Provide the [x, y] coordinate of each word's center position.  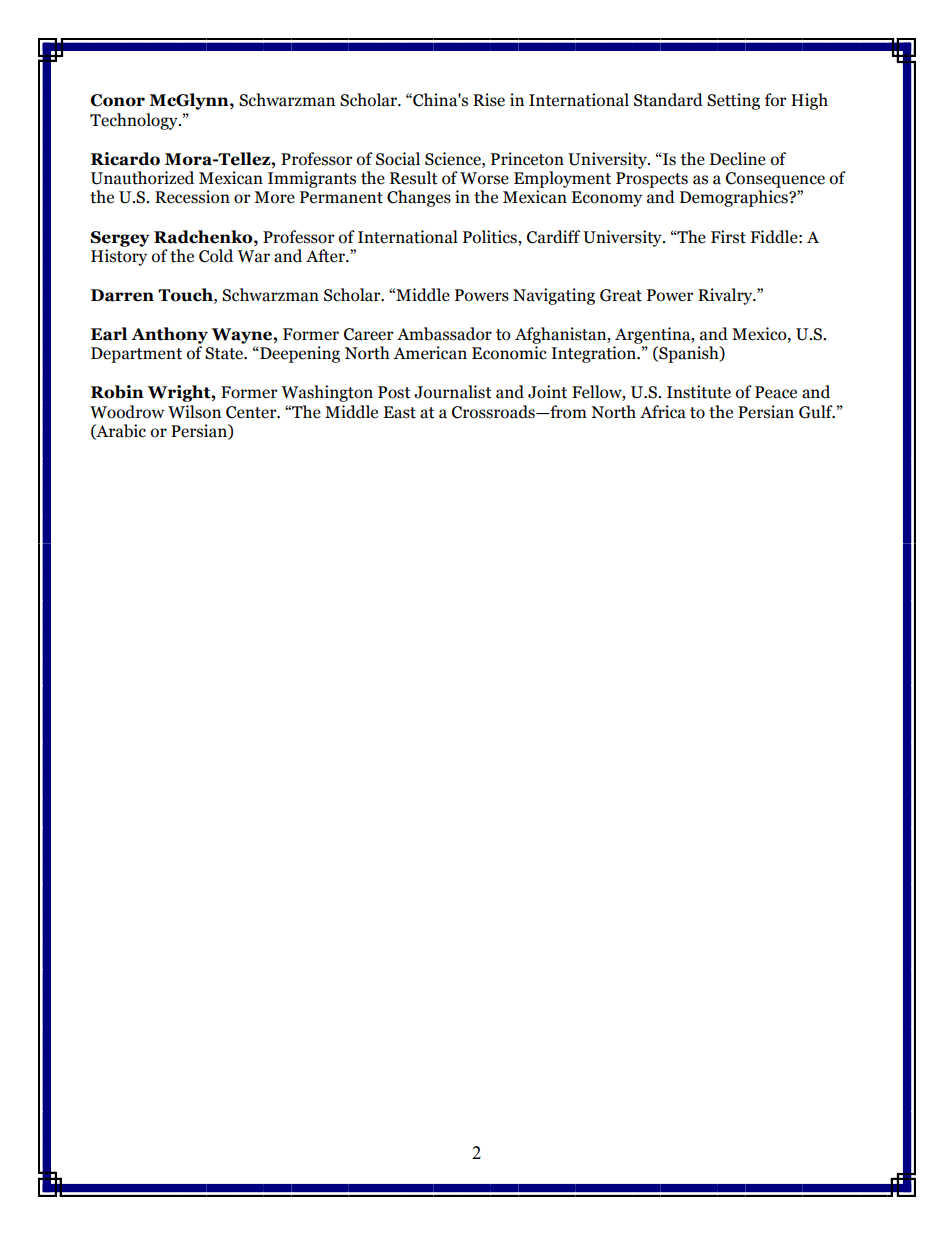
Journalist [453, 392]
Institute [699, 392]
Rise [489, 100]
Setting [733, 101]
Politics [491, 237]
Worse [484, 178]
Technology [135, 121]
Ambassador [444, 334]
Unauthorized [142, 178]
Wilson [194, 412]
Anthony [169, 335]
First [728, 237]
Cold [216, 256]
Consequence [775, 180]
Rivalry [726, 296]
